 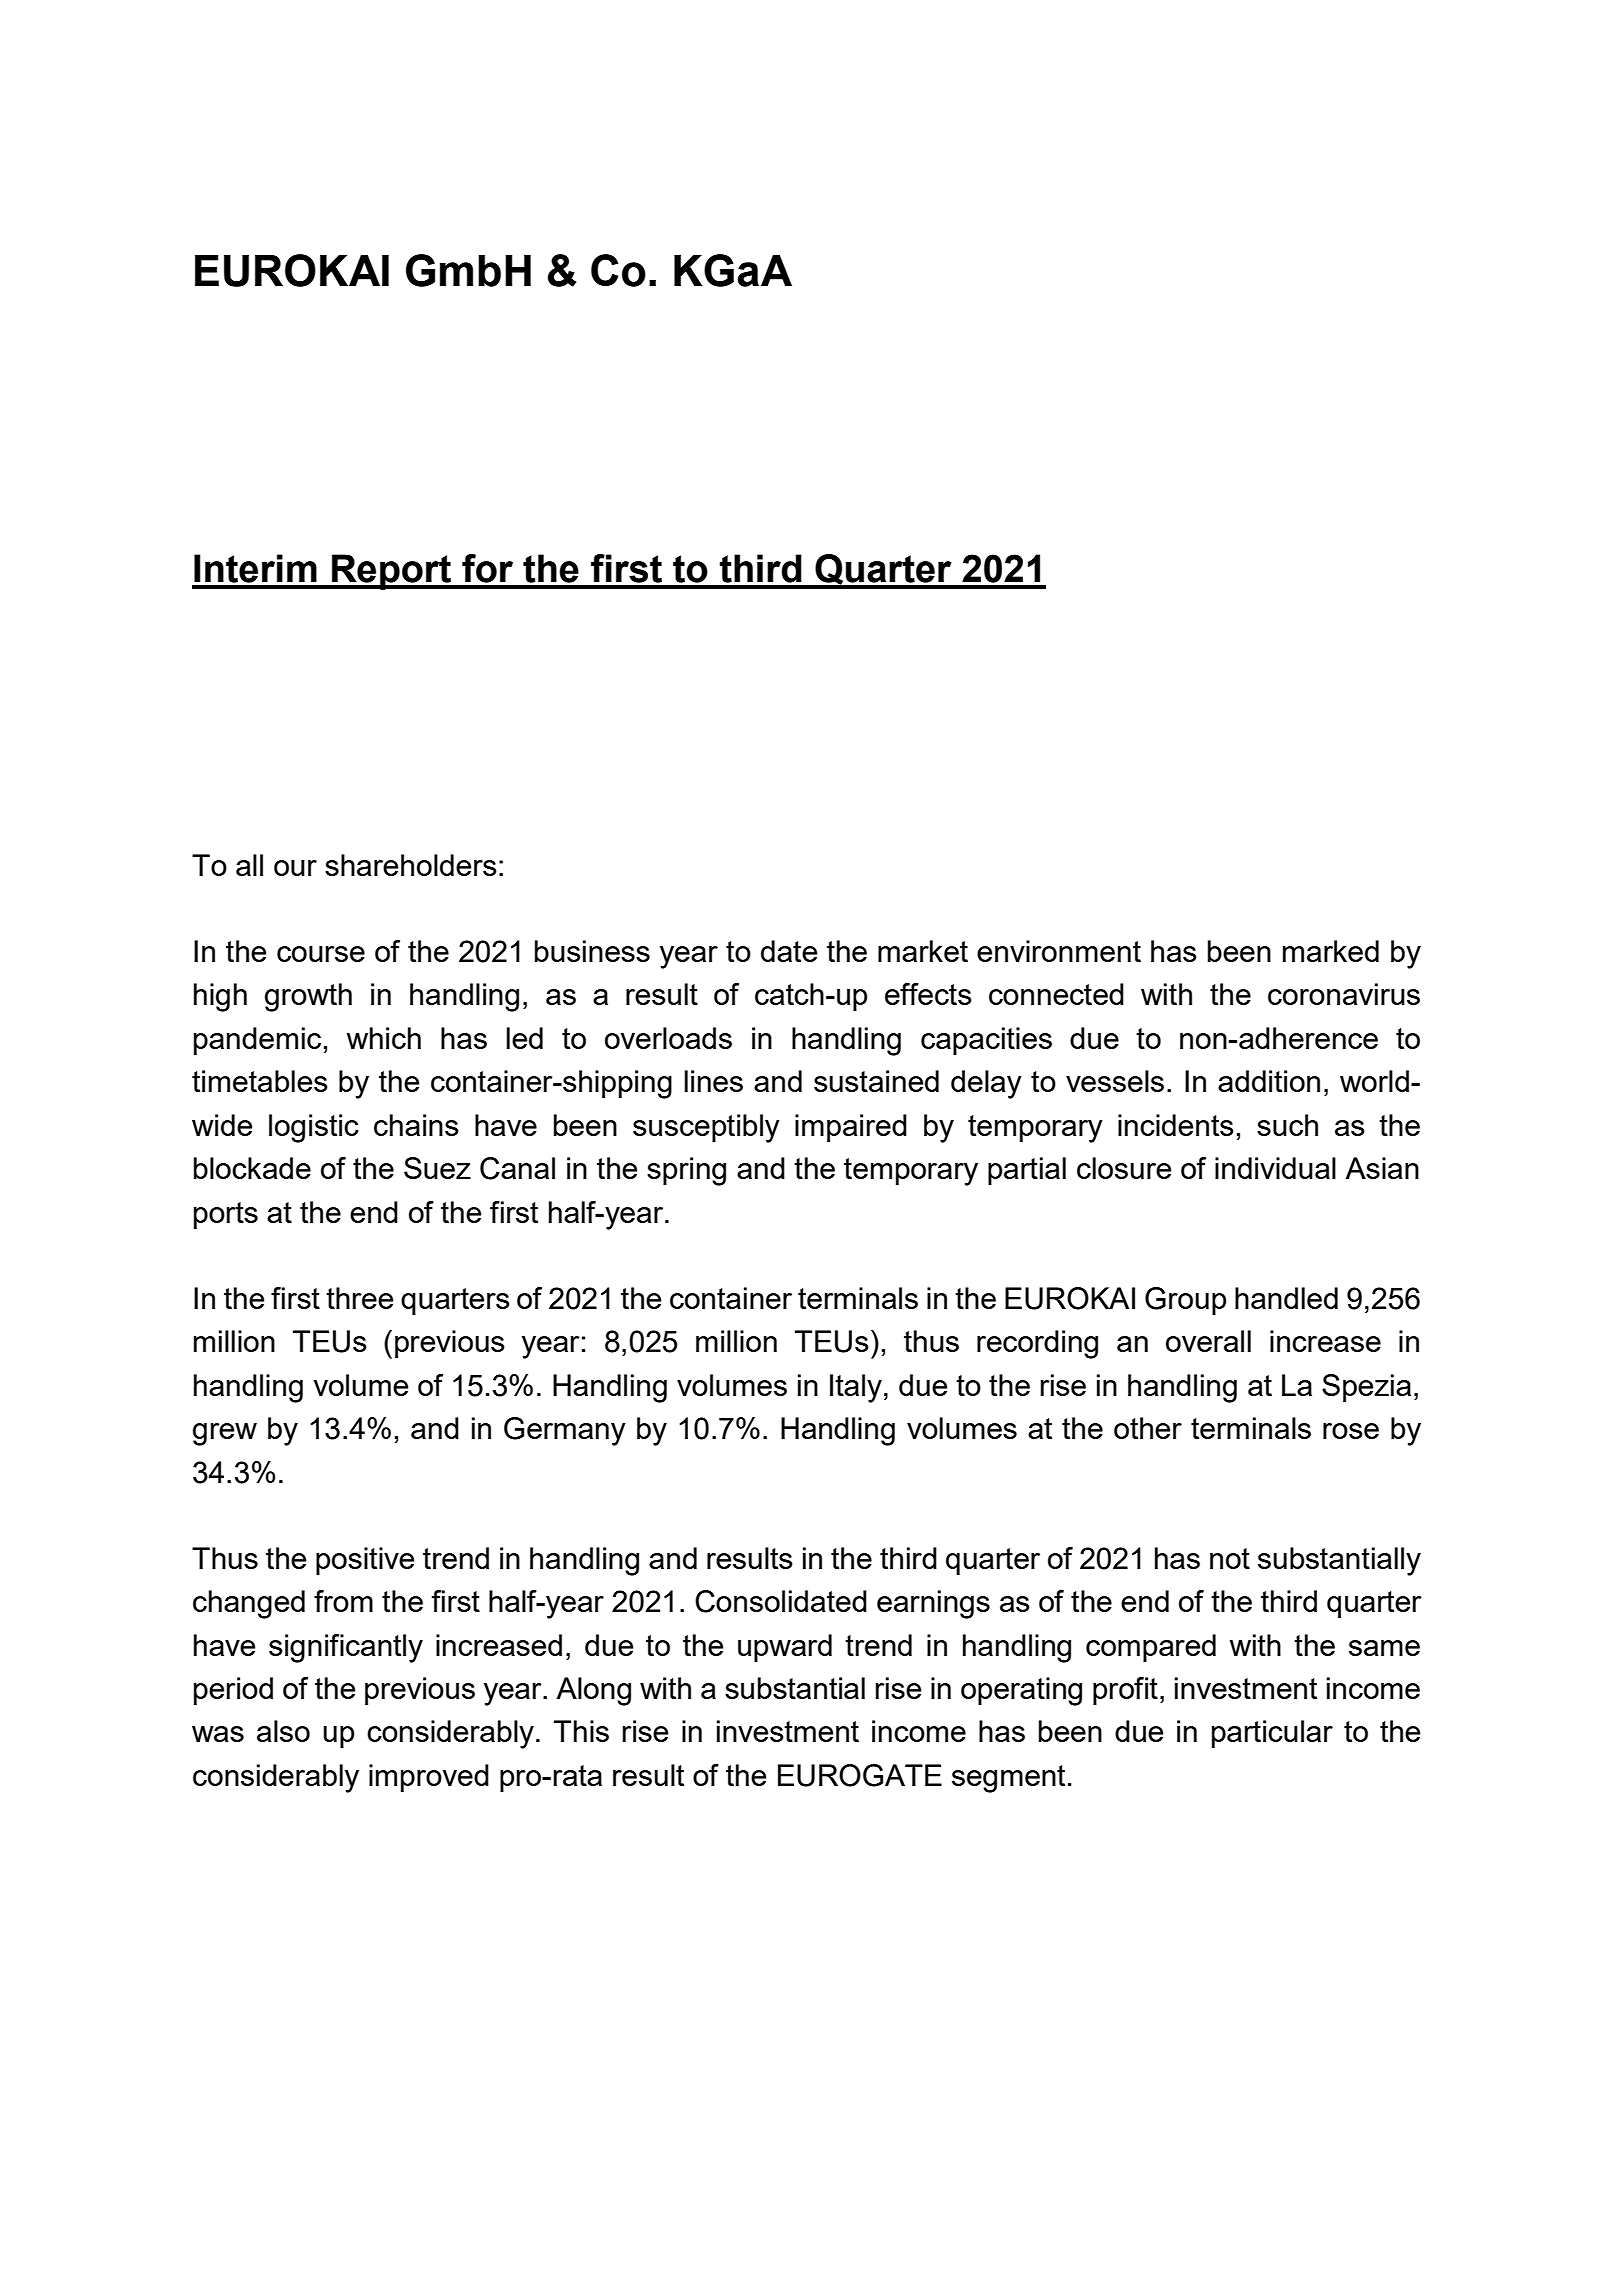 I want to click on upward, so click(x=785, y=1648).
